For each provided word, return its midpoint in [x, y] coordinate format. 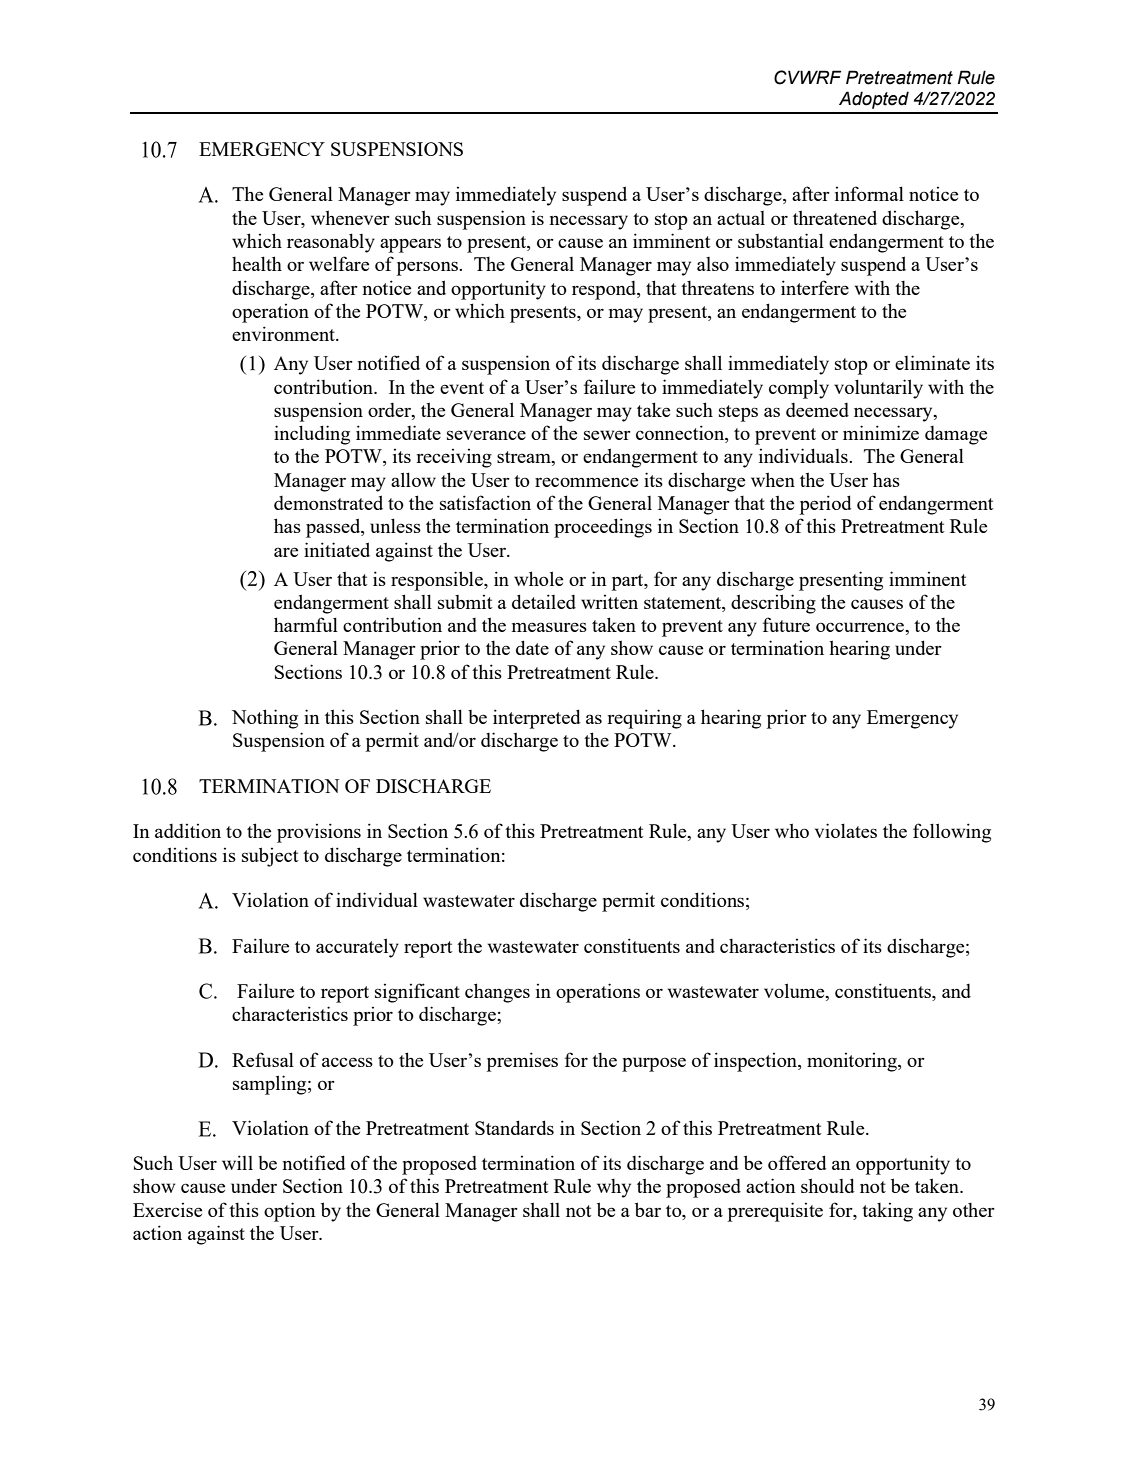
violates [846, 830]
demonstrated [328, 502]
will [237, 1162]
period [825, 505]
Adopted [874, 100]
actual [741, 218]
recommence [586, 482]
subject [270, 857]
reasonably [331, 243]
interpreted [537, 719]
